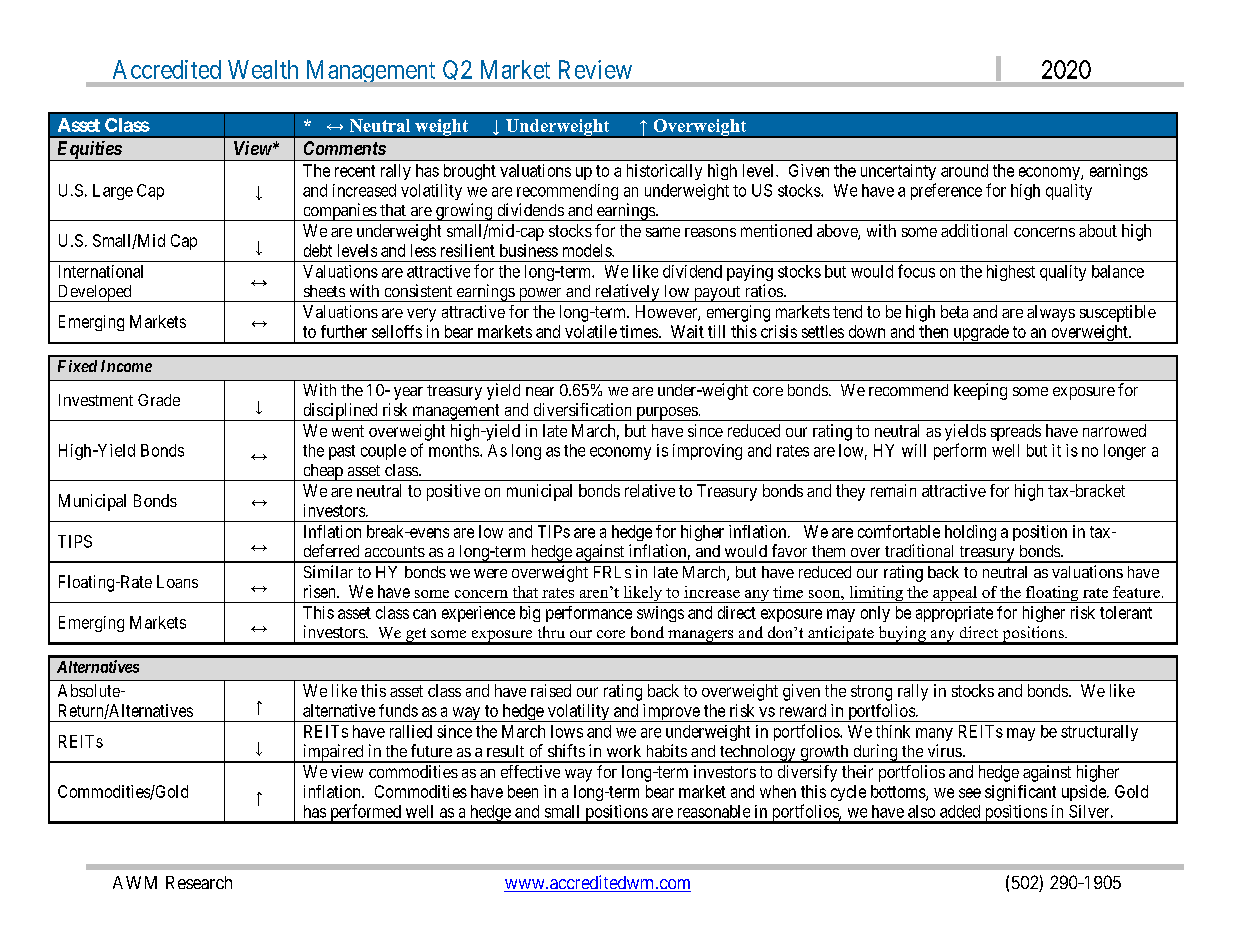 The height and width of the screenshot is (952, 1233). I want to click on buying, so click(902, 635).
